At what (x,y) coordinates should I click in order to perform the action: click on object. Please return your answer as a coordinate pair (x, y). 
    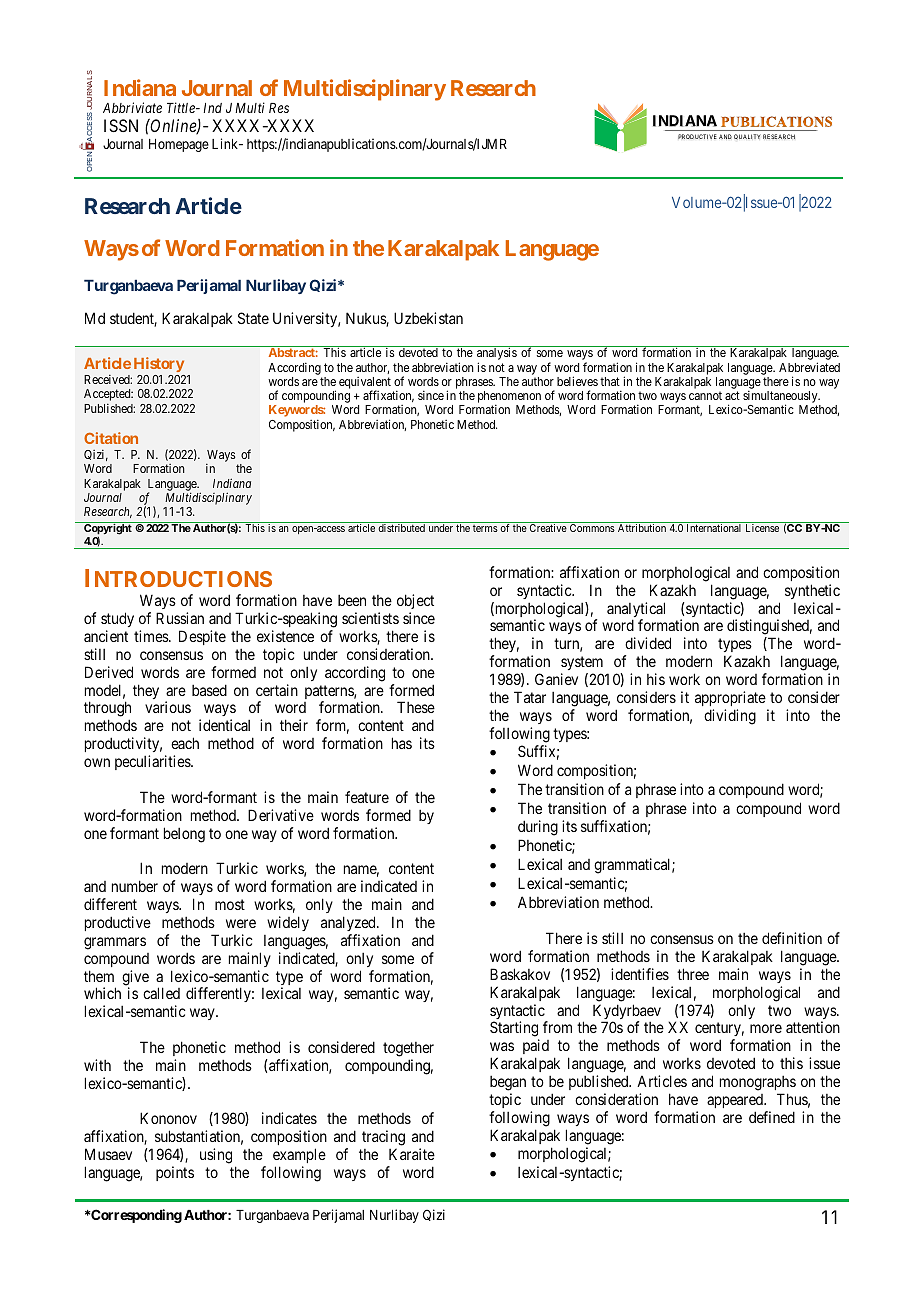
    Looking at the image, I should click on (415, 603).
